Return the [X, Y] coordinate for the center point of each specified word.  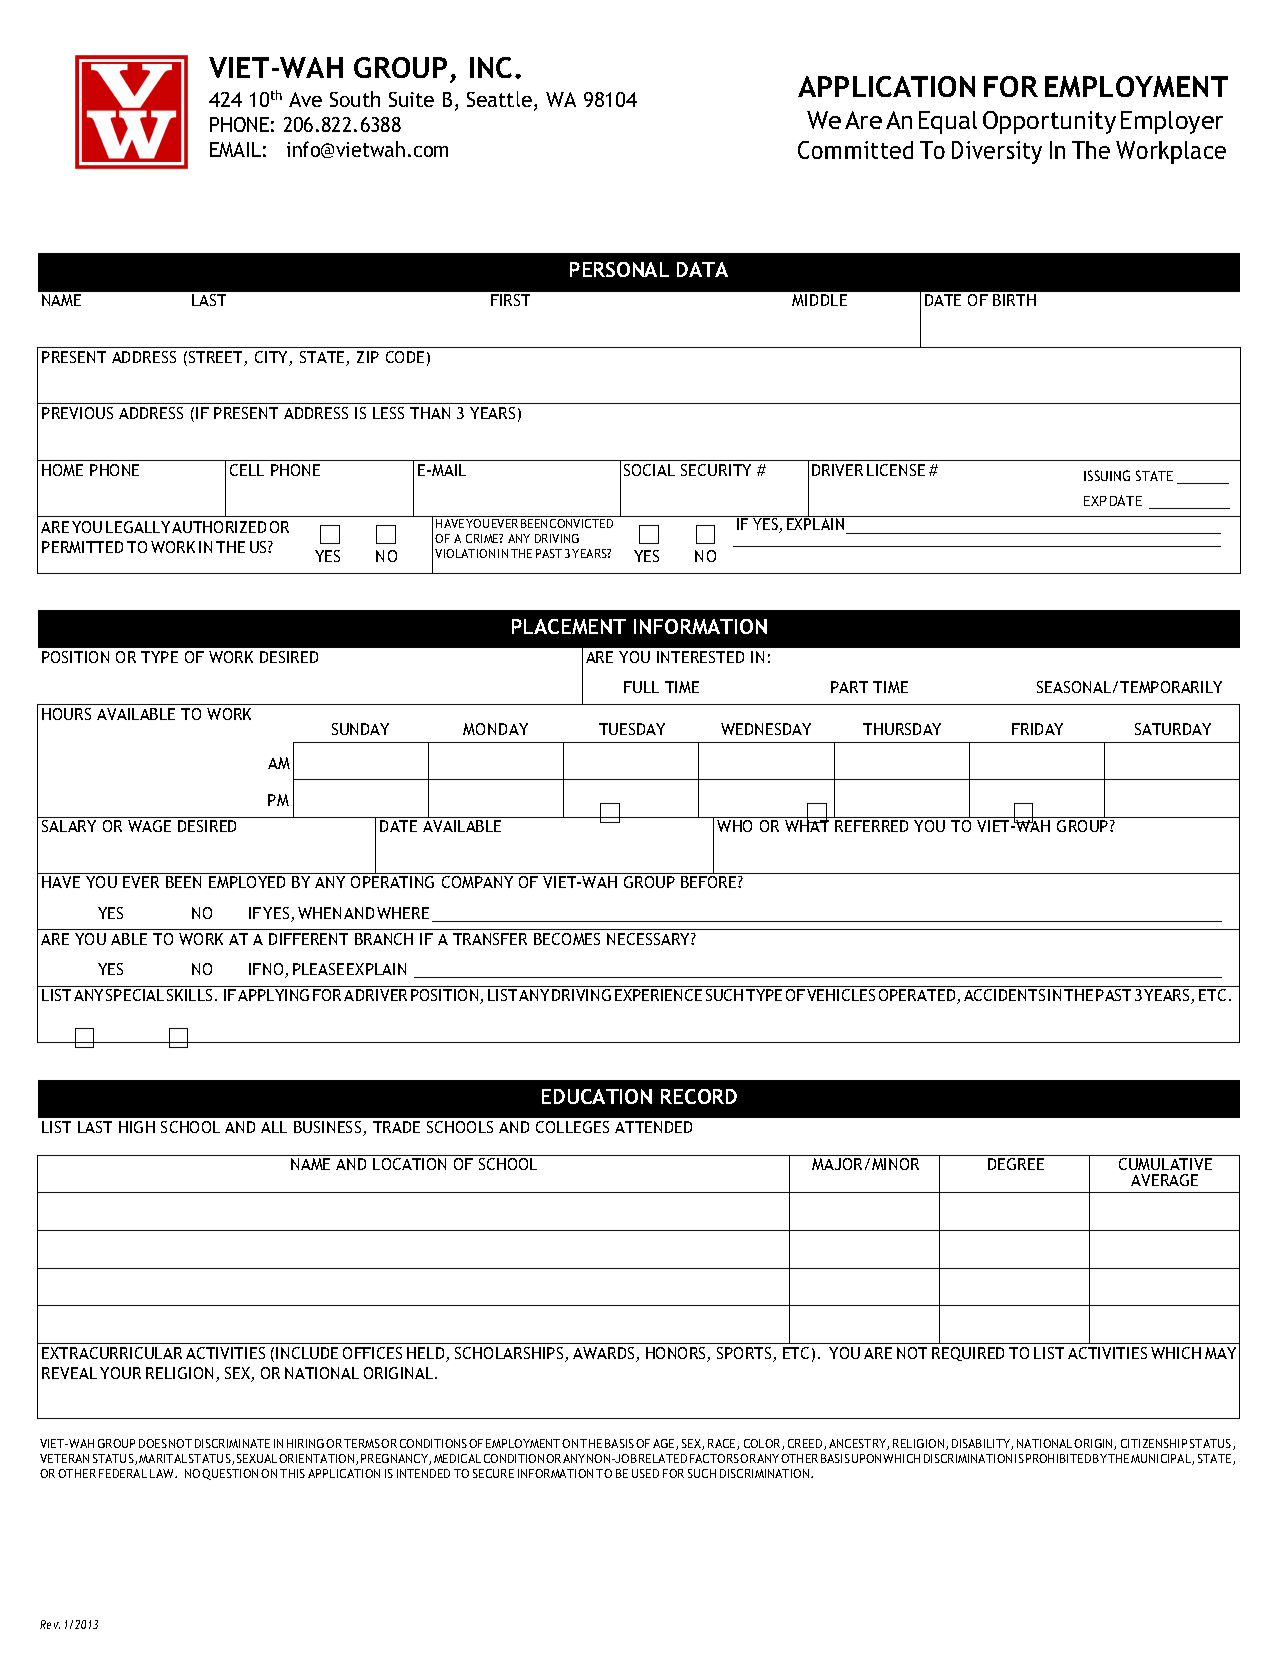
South [355, 99]
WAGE [149, 826]
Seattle [501, 101]
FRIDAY [1037, 729]
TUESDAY [632, 729]
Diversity [997, 152]
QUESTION [230, 1474]
